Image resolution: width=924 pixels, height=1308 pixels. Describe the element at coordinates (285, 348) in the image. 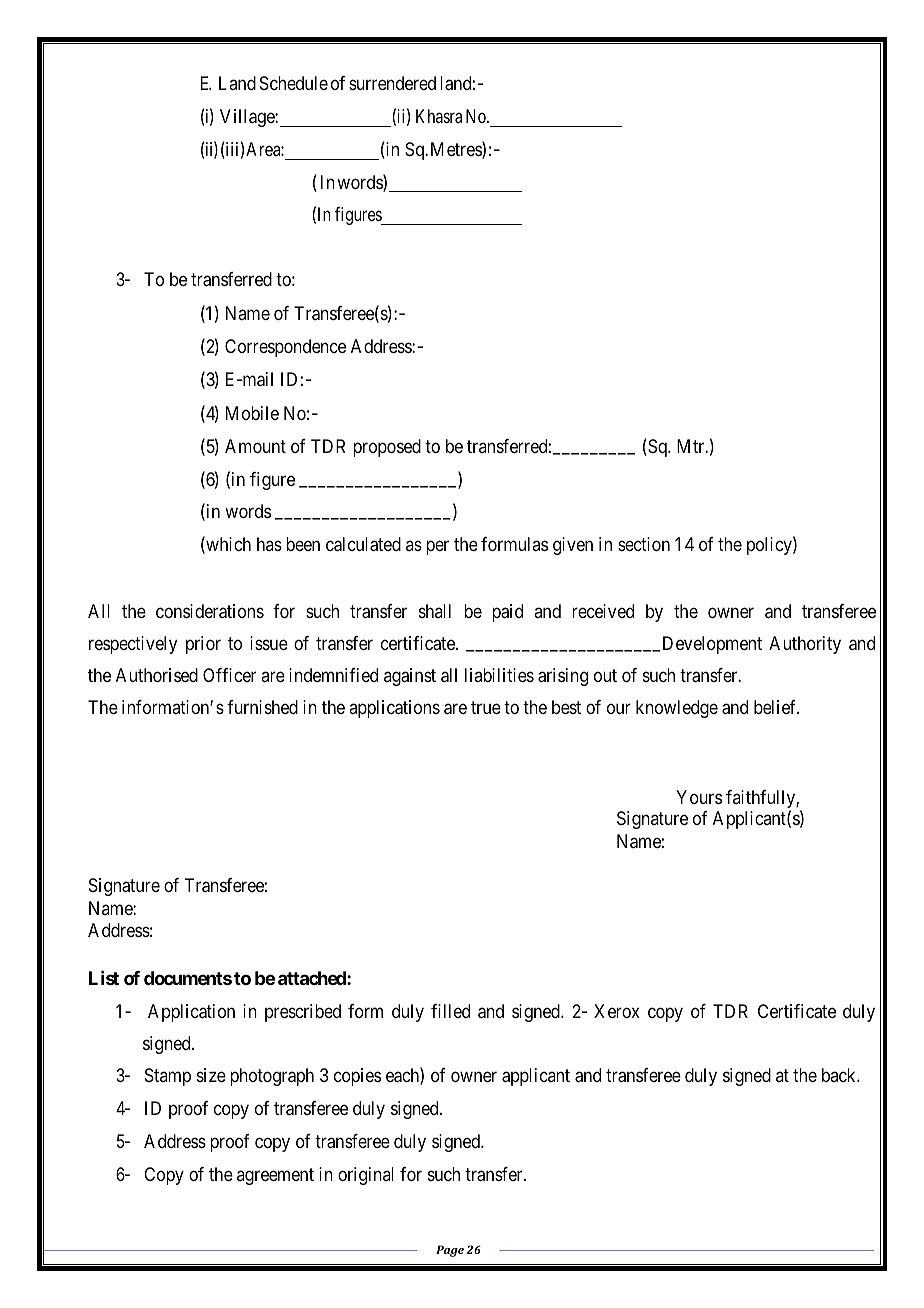

I see `Correspondence` at that location.
